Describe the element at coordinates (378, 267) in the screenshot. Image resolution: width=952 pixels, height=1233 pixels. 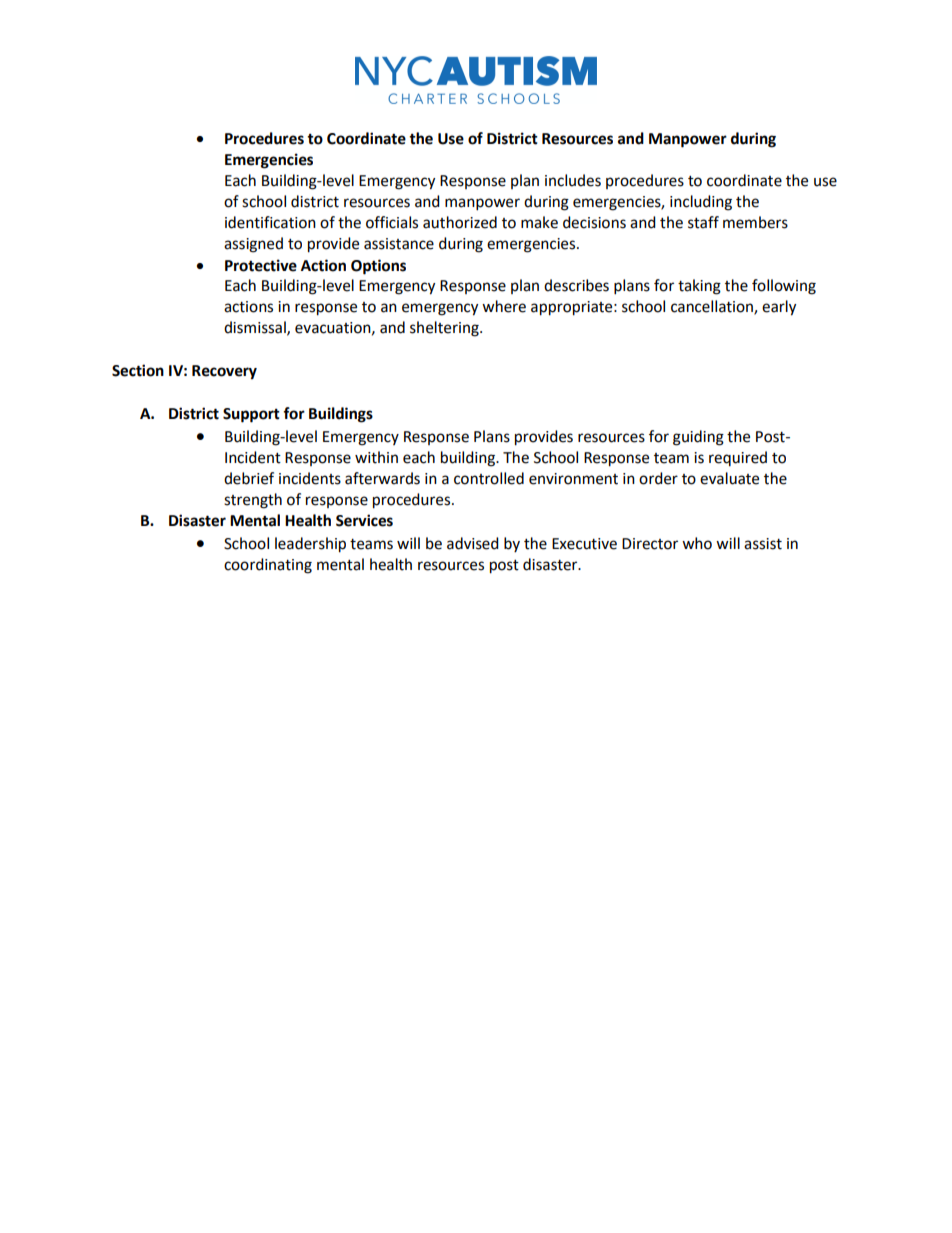
I see `Options` at that location.
